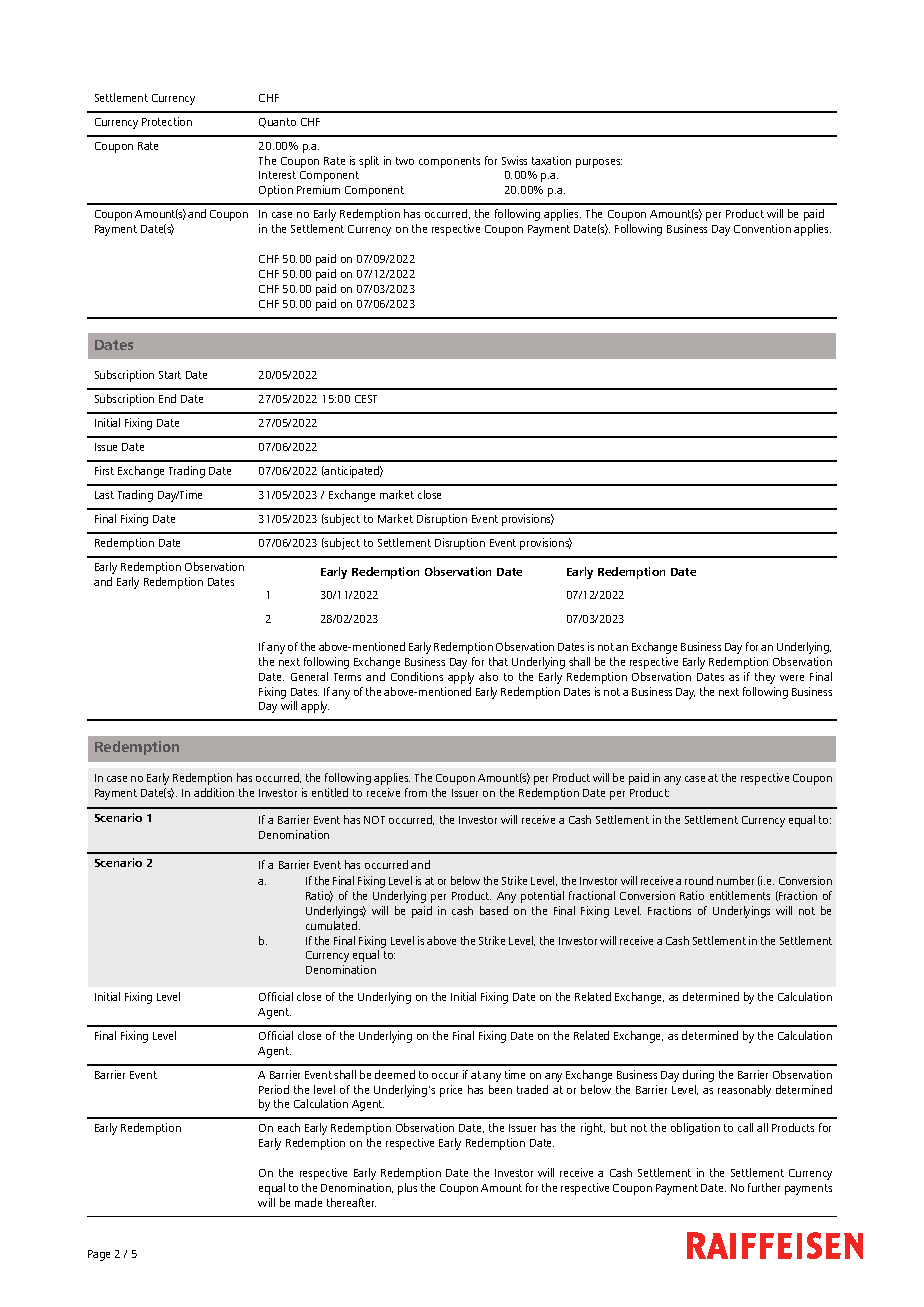 This screenshot has width=924, height=1307. What do you see at coordinates (99, 1255) in the screenshot?
I see `Page` at bounding box center [99, 1255].
